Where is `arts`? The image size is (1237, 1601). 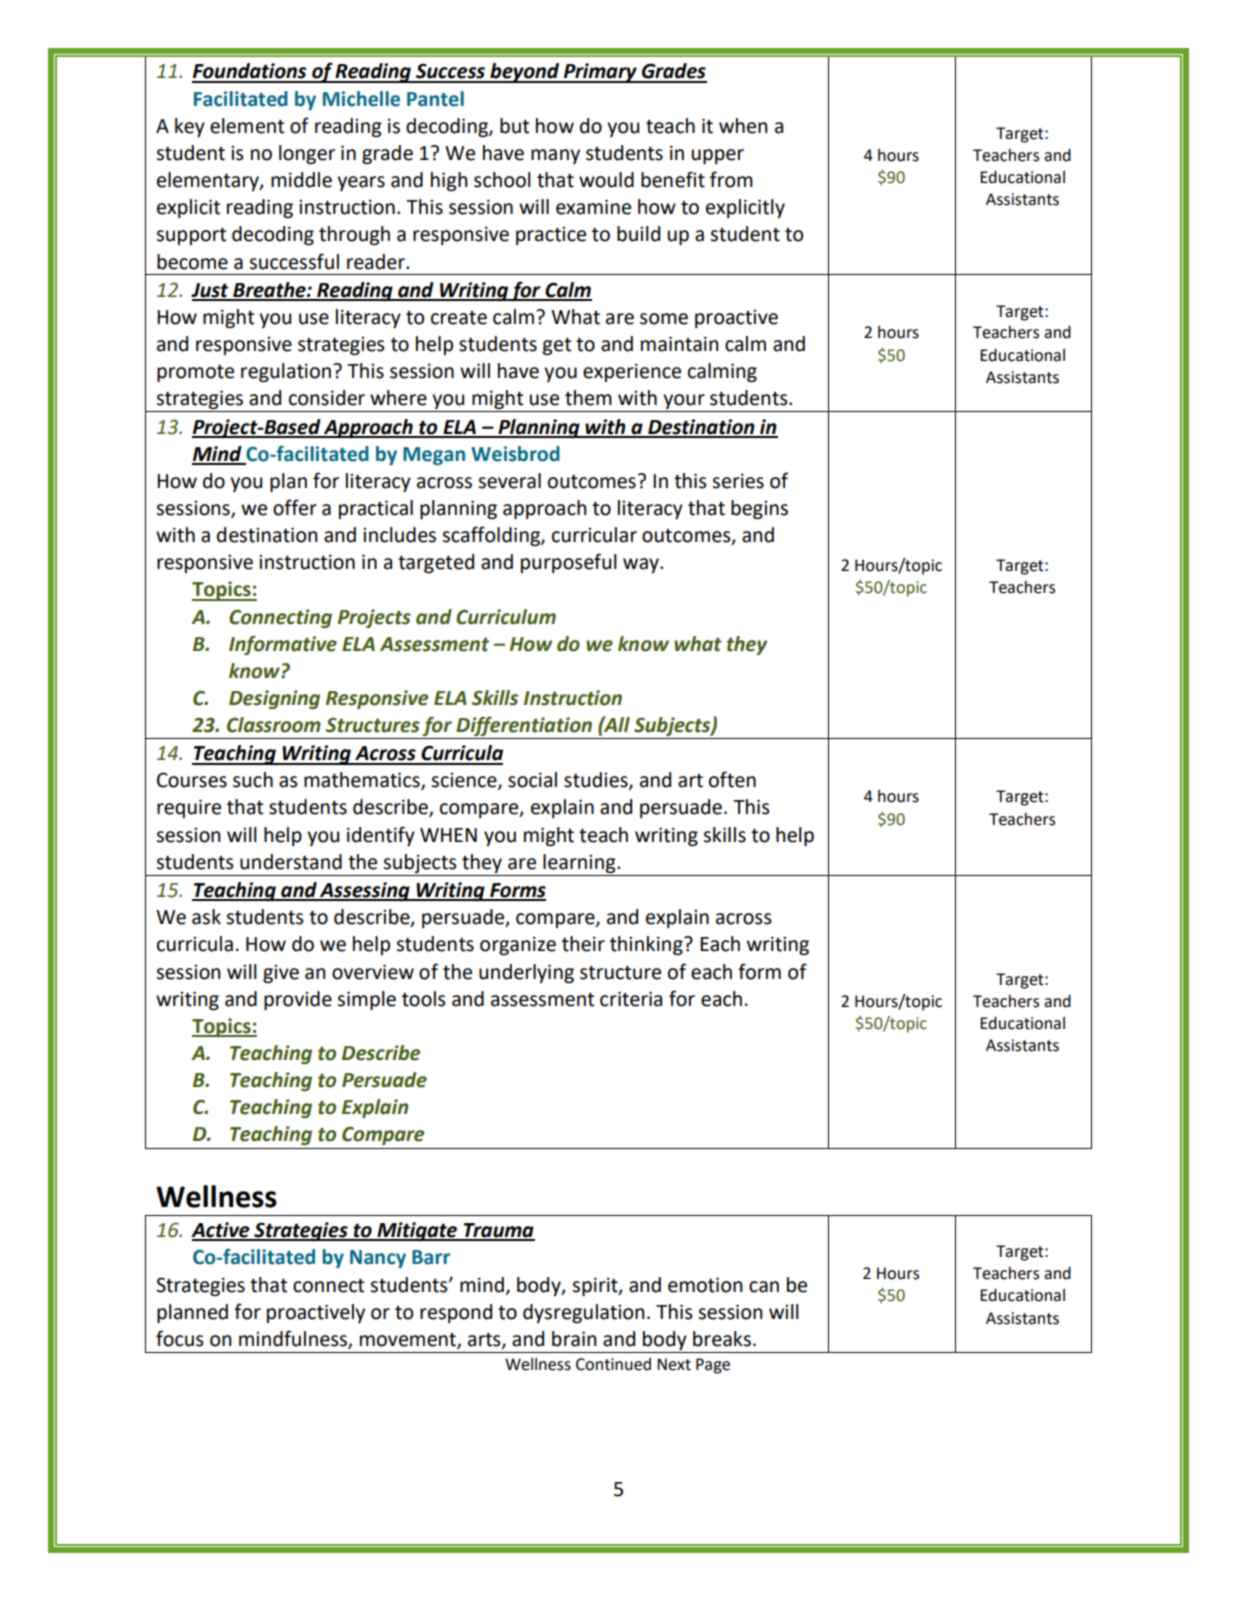 arts is located at coordinates (485, 1340).
